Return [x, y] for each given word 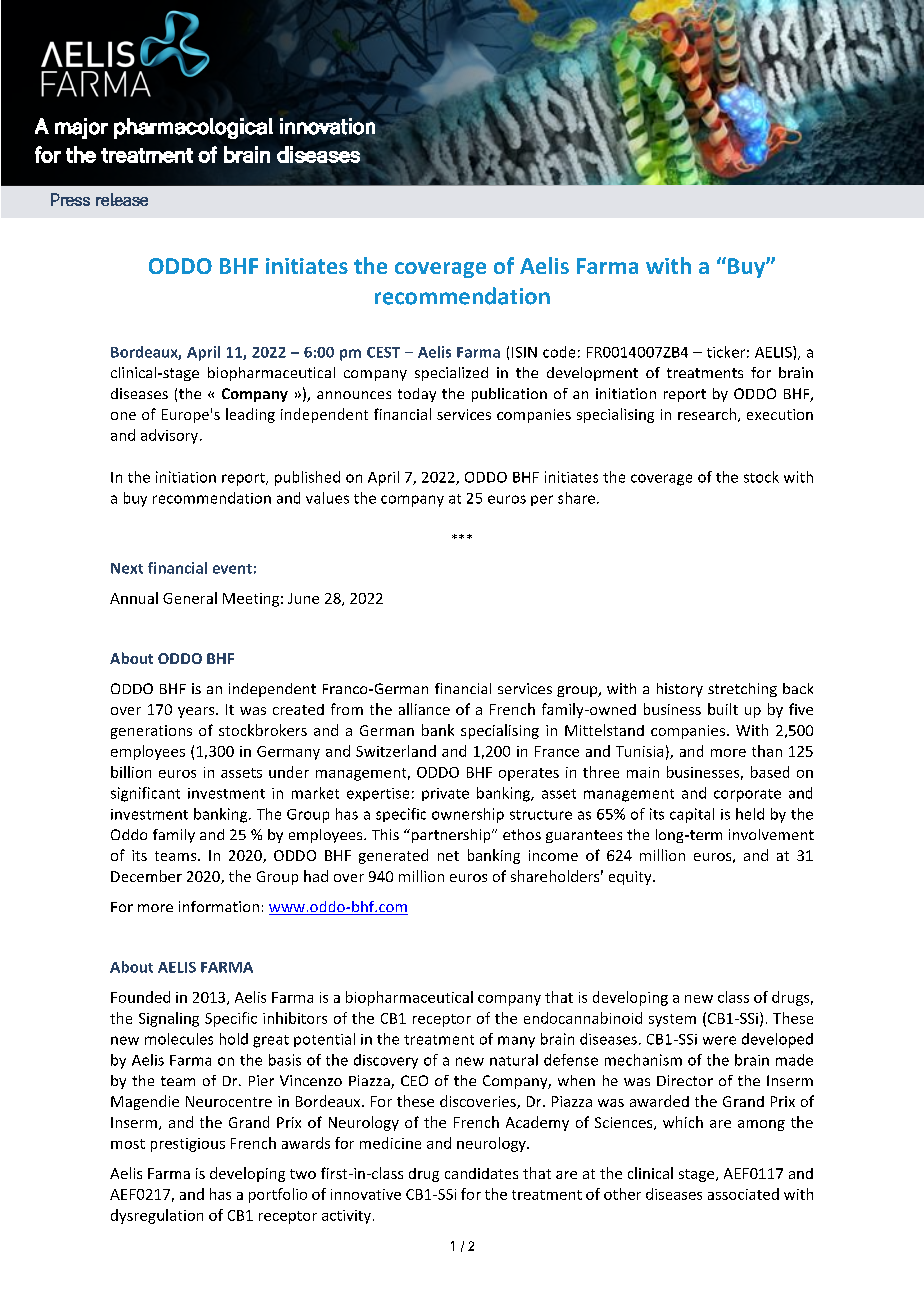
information [219, 906]
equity [631, 878]
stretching [742, 690]
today [417, 395]
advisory [169, 436]
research [707, 414]
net [448, 856]
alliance [424, 709]
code [559, 352]
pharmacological [193, 128]
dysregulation [157, 1216]
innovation [327, 127]
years [197, 712]
